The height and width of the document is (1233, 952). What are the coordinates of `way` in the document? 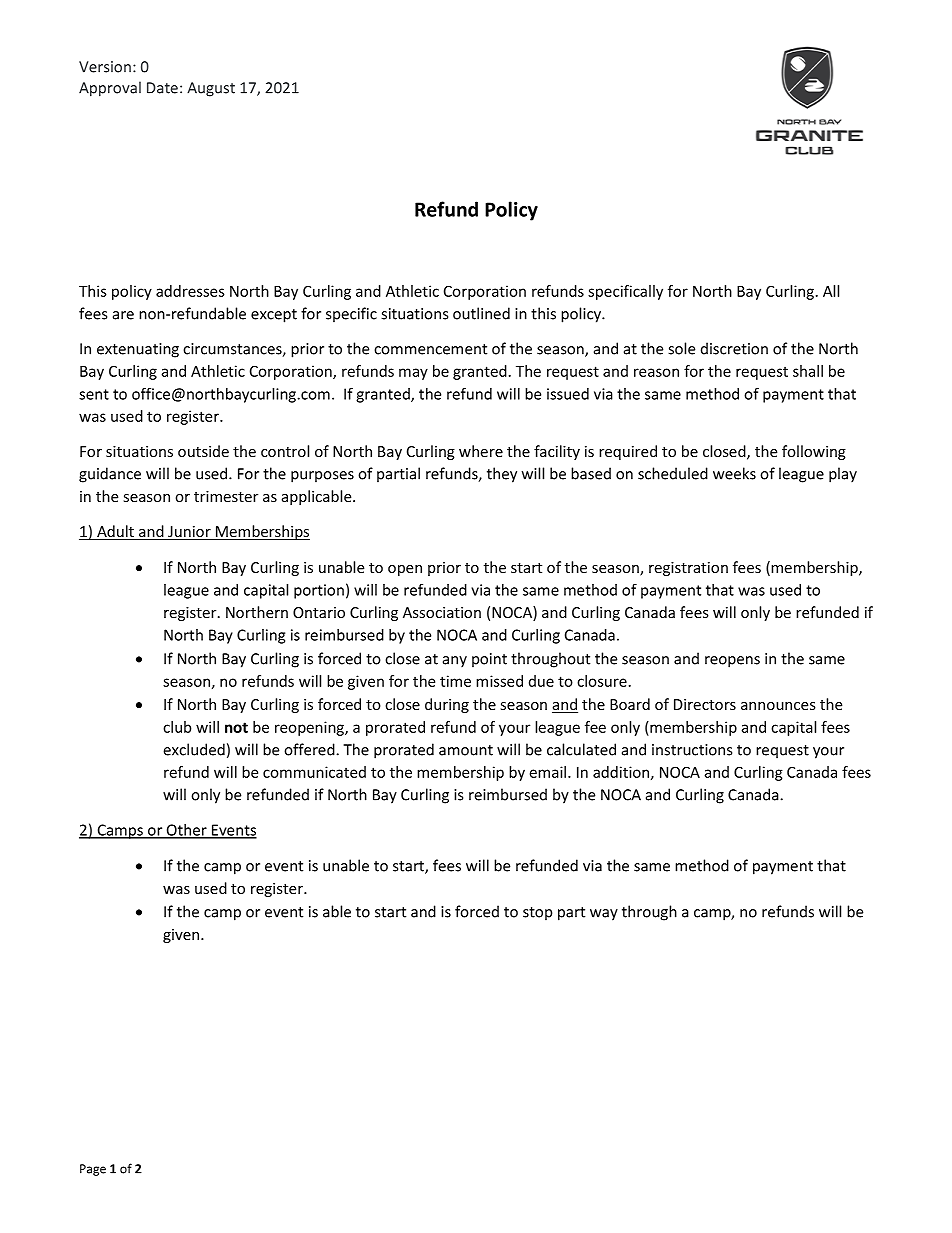 It's located at (604, 915).
